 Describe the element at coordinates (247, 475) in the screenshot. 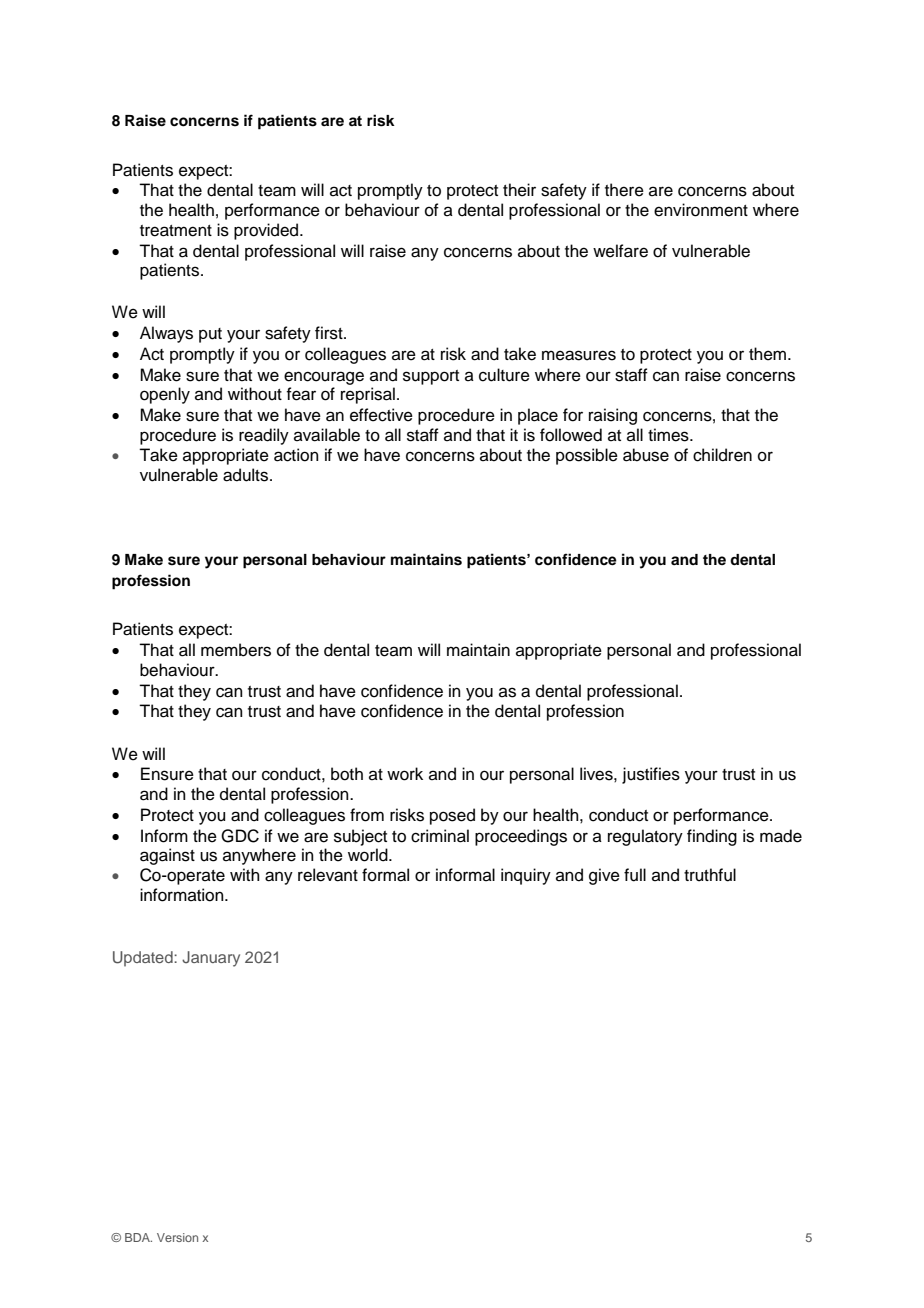

I see `adults` at that location.
